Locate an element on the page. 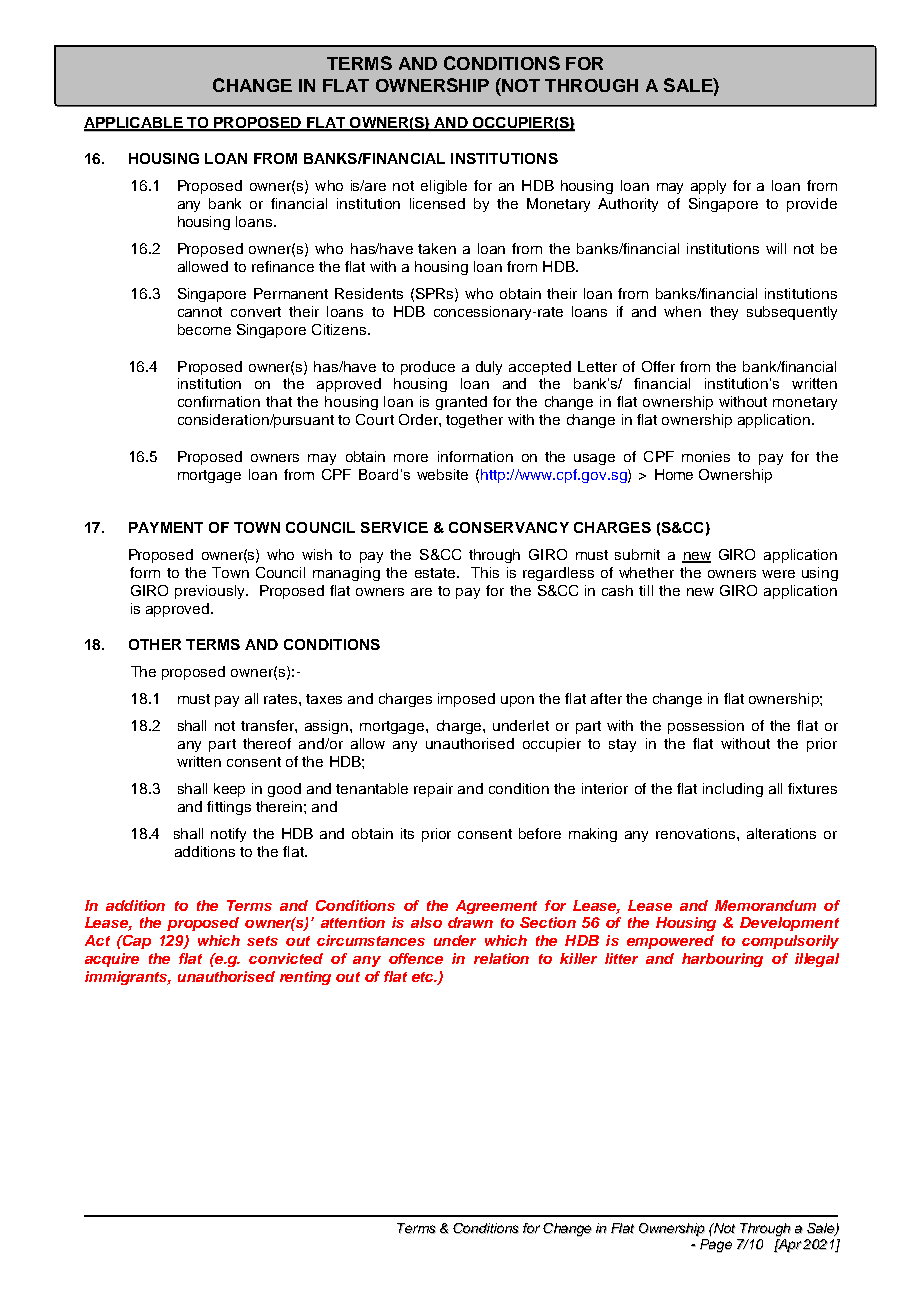 The height and width of the document is (1308, 924). till is located at coordinates (646, 590).
